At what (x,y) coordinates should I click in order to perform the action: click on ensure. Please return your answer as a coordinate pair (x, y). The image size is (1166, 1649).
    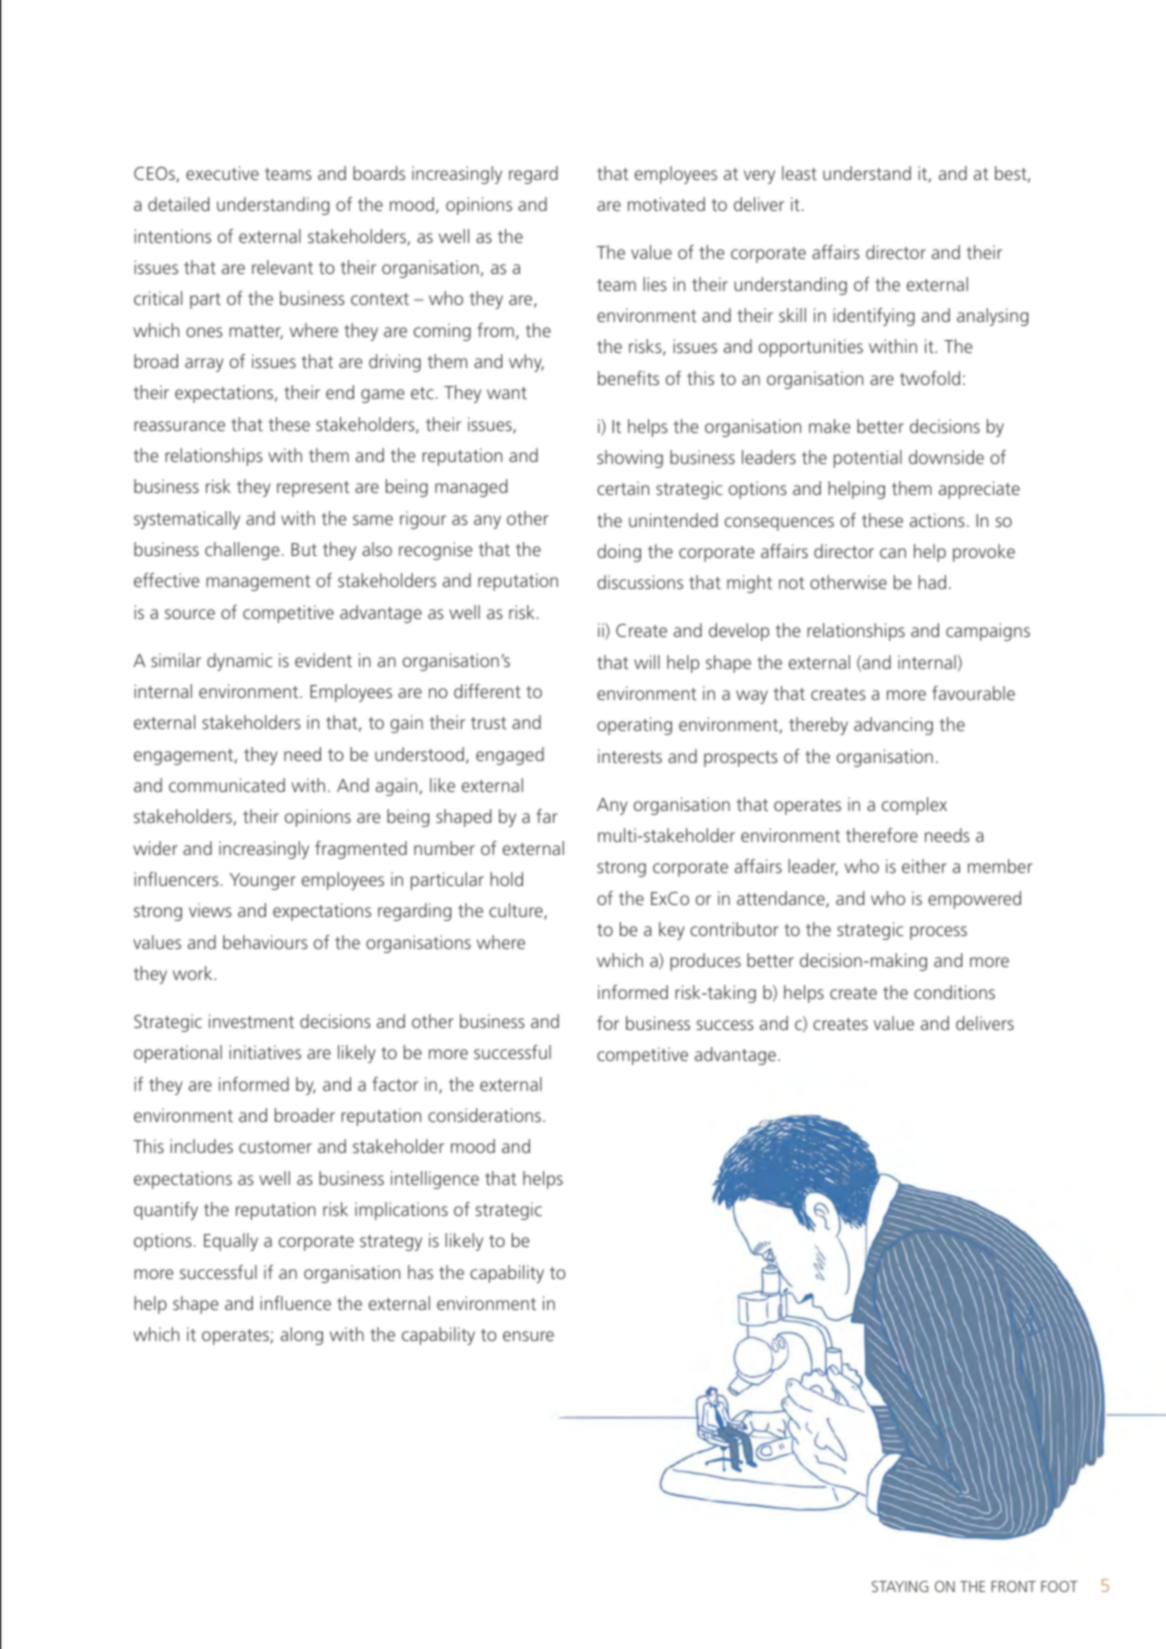
    Looking at the image, I should click on (528, 1336).
